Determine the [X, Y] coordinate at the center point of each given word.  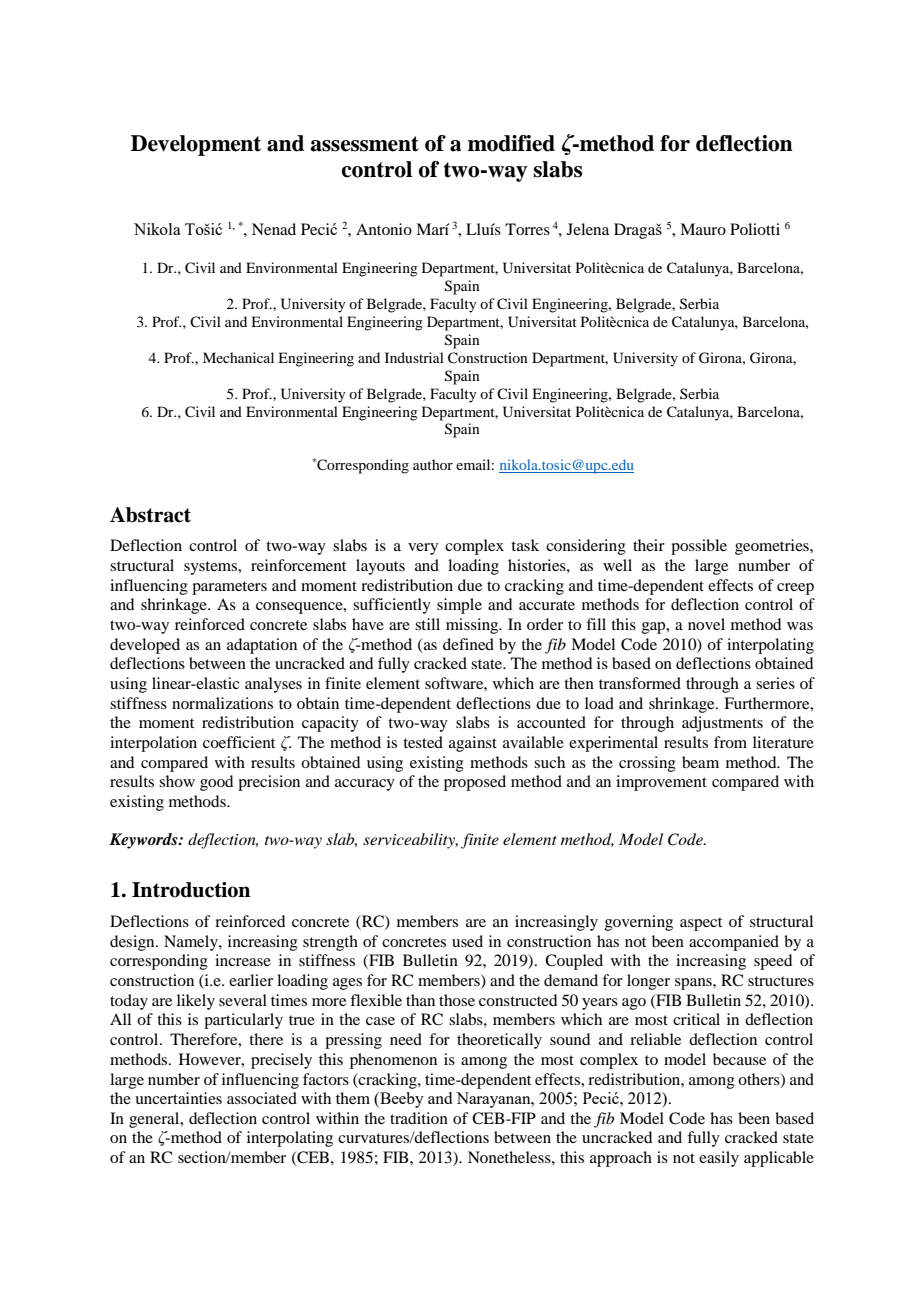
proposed [475, 783]
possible [699, 547]
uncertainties [178, 1098]
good [216, 783]
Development [196, 145]
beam [700, 762]
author [433, 464]
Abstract [150, 515]
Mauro [703, 229]
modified [511, 143]
